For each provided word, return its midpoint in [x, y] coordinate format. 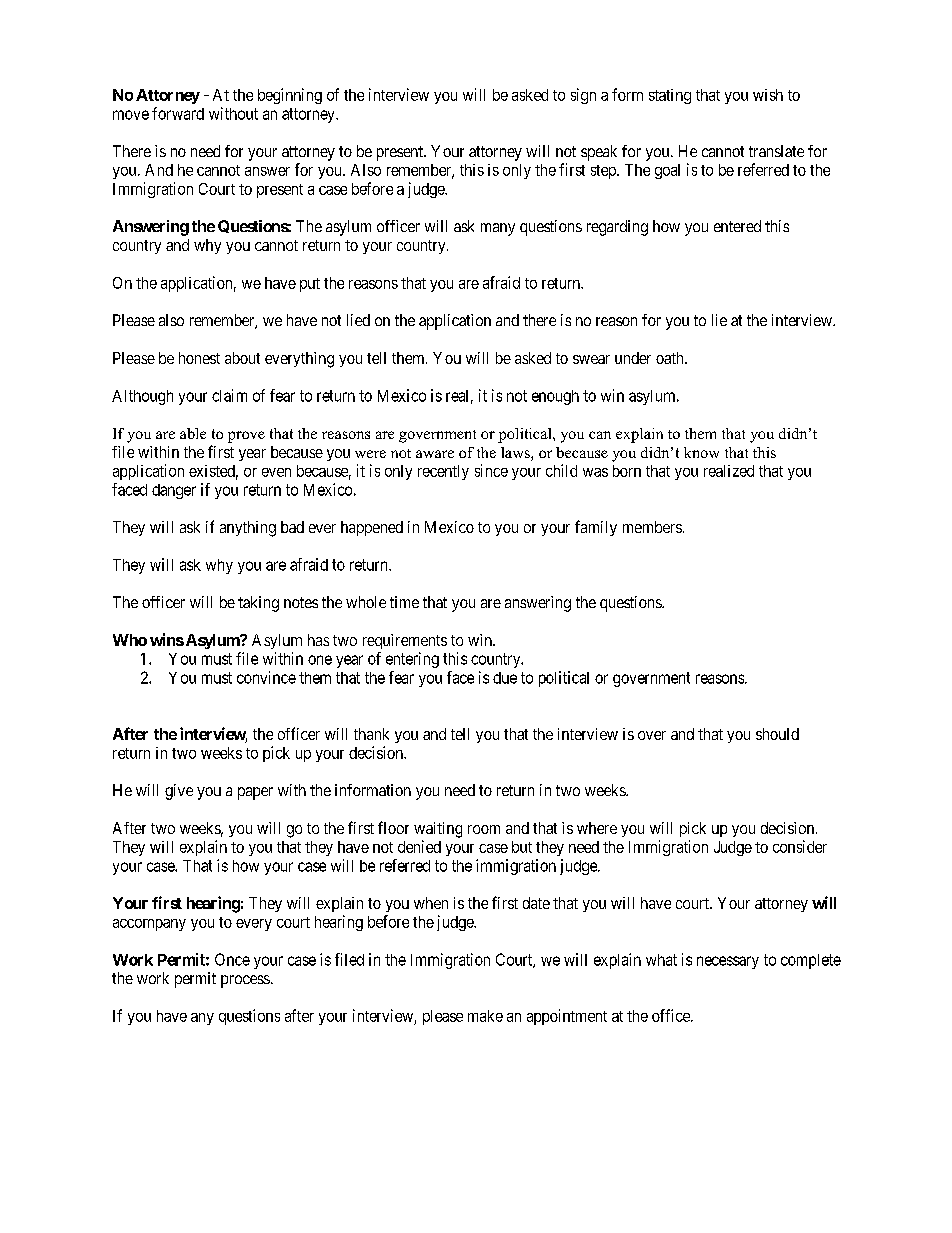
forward [178, 113]
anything [248, 529]
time [404, 602]
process [245, 981]
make [485, 1016]
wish [768, 95]
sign [583, 96]
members [652, 527]
